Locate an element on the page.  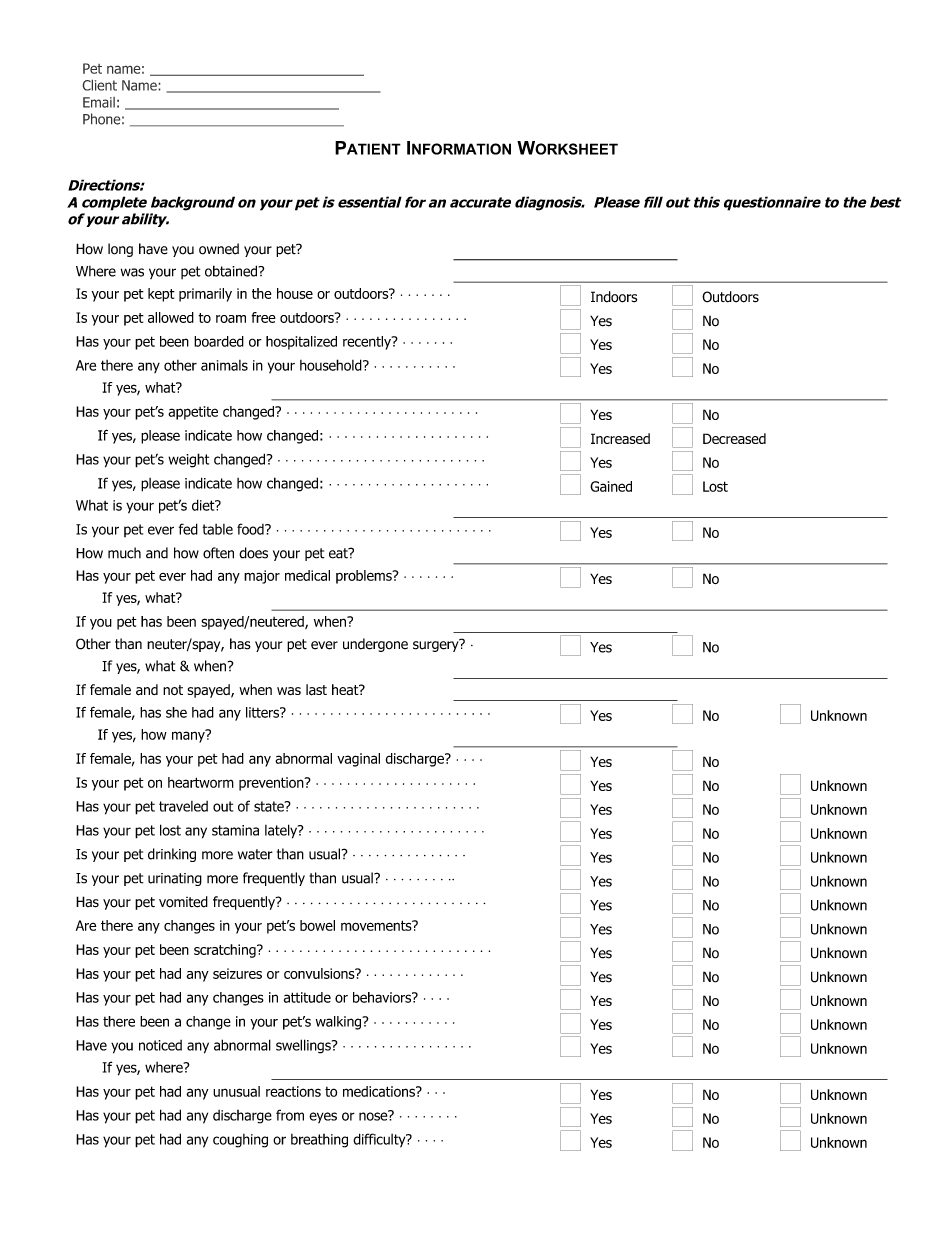
Email is located at coordinates (99, 102).
